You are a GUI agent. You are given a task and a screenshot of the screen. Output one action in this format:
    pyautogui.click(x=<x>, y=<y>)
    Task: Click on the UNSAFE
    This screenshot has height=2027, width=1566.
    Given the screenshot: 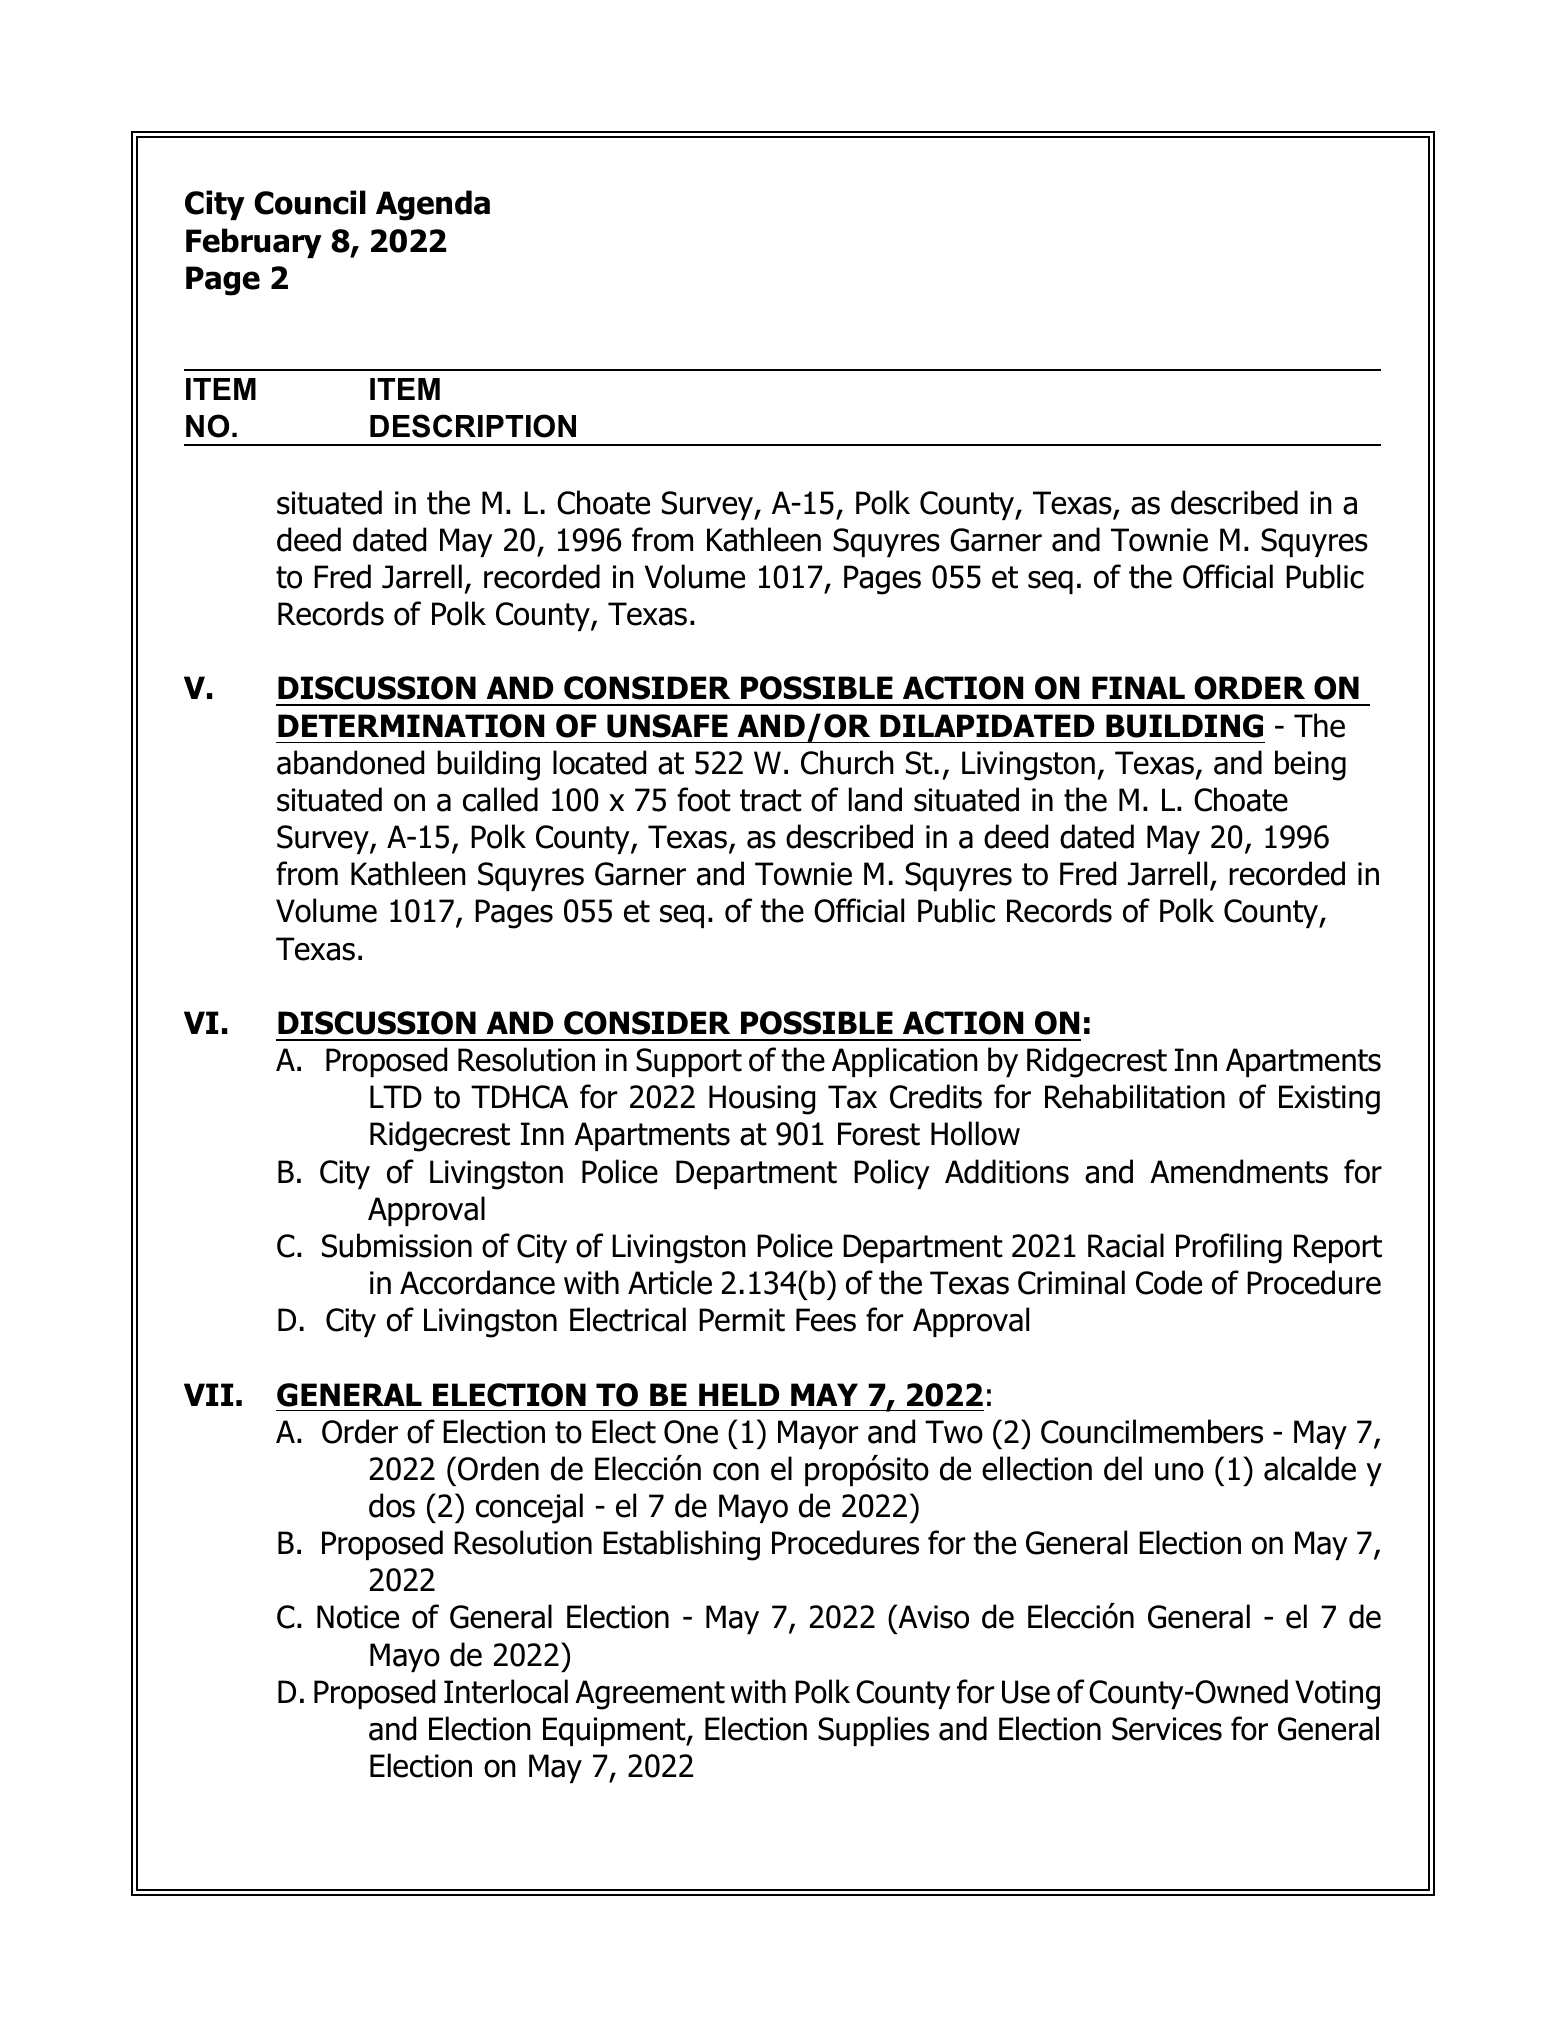 What is the action you would take?
    pyautogui.click(x=667, y=726)
